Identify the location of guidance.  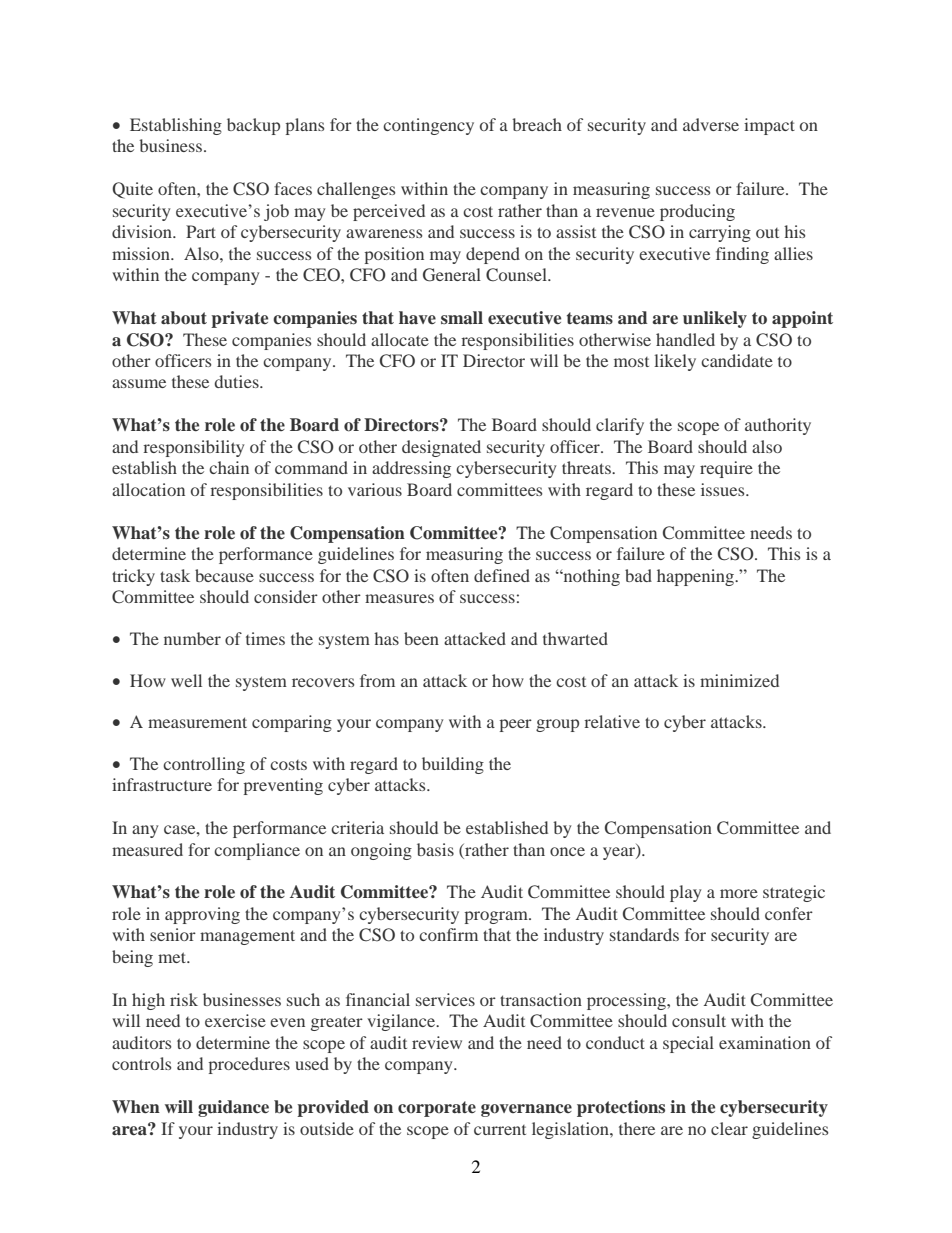
(233, 1108).
